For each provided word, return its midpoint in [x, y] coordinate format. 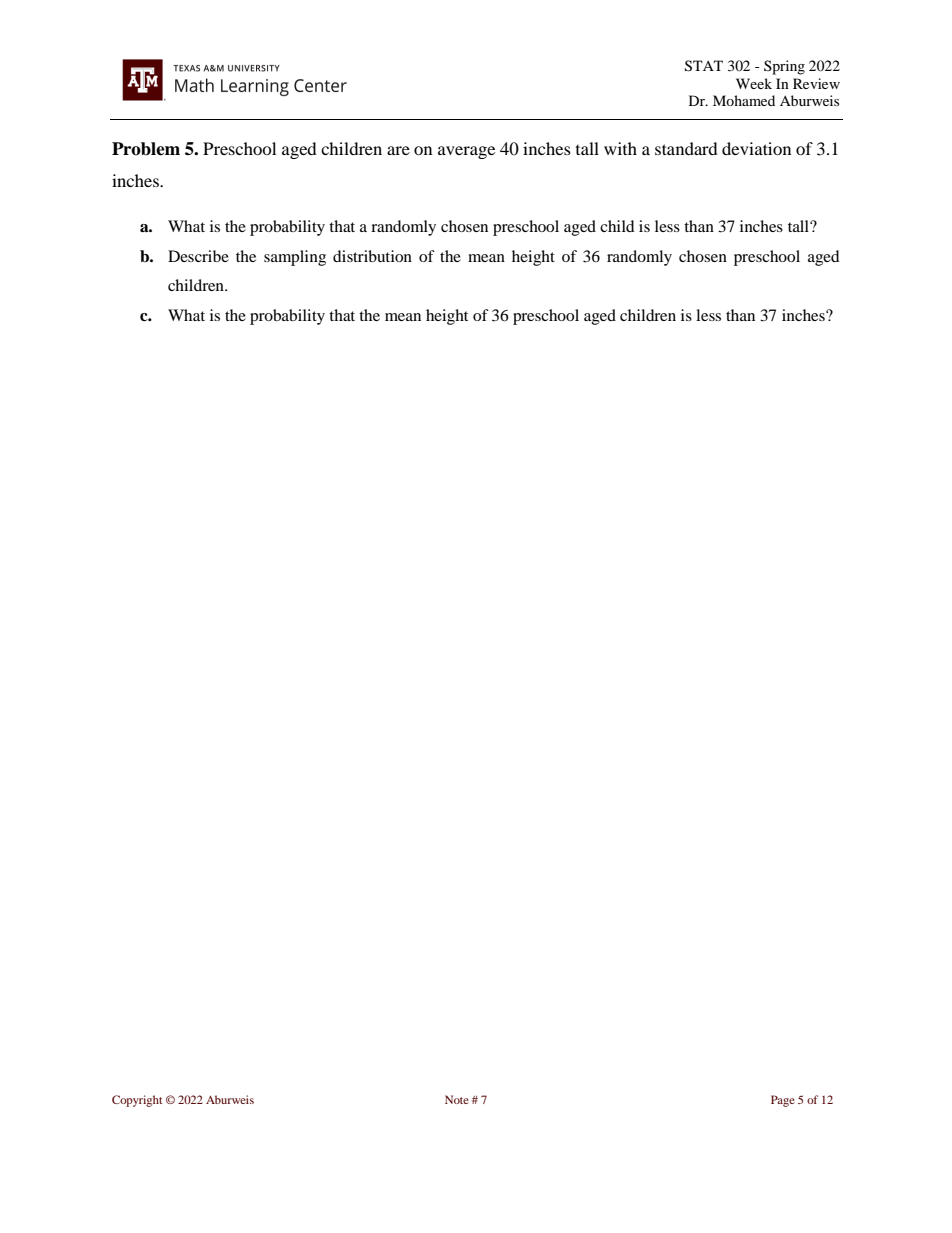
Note [457, 1099]
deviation [756, 148]
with [620, 148]
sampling [295, 258]
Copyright [137, 1101]
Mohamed [744, 100]
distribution [372, 256]
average [466, 152]
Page [783, 1101]
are [398, 150]
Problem [146, 149]
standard [686, 148]
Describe [198, 256]
